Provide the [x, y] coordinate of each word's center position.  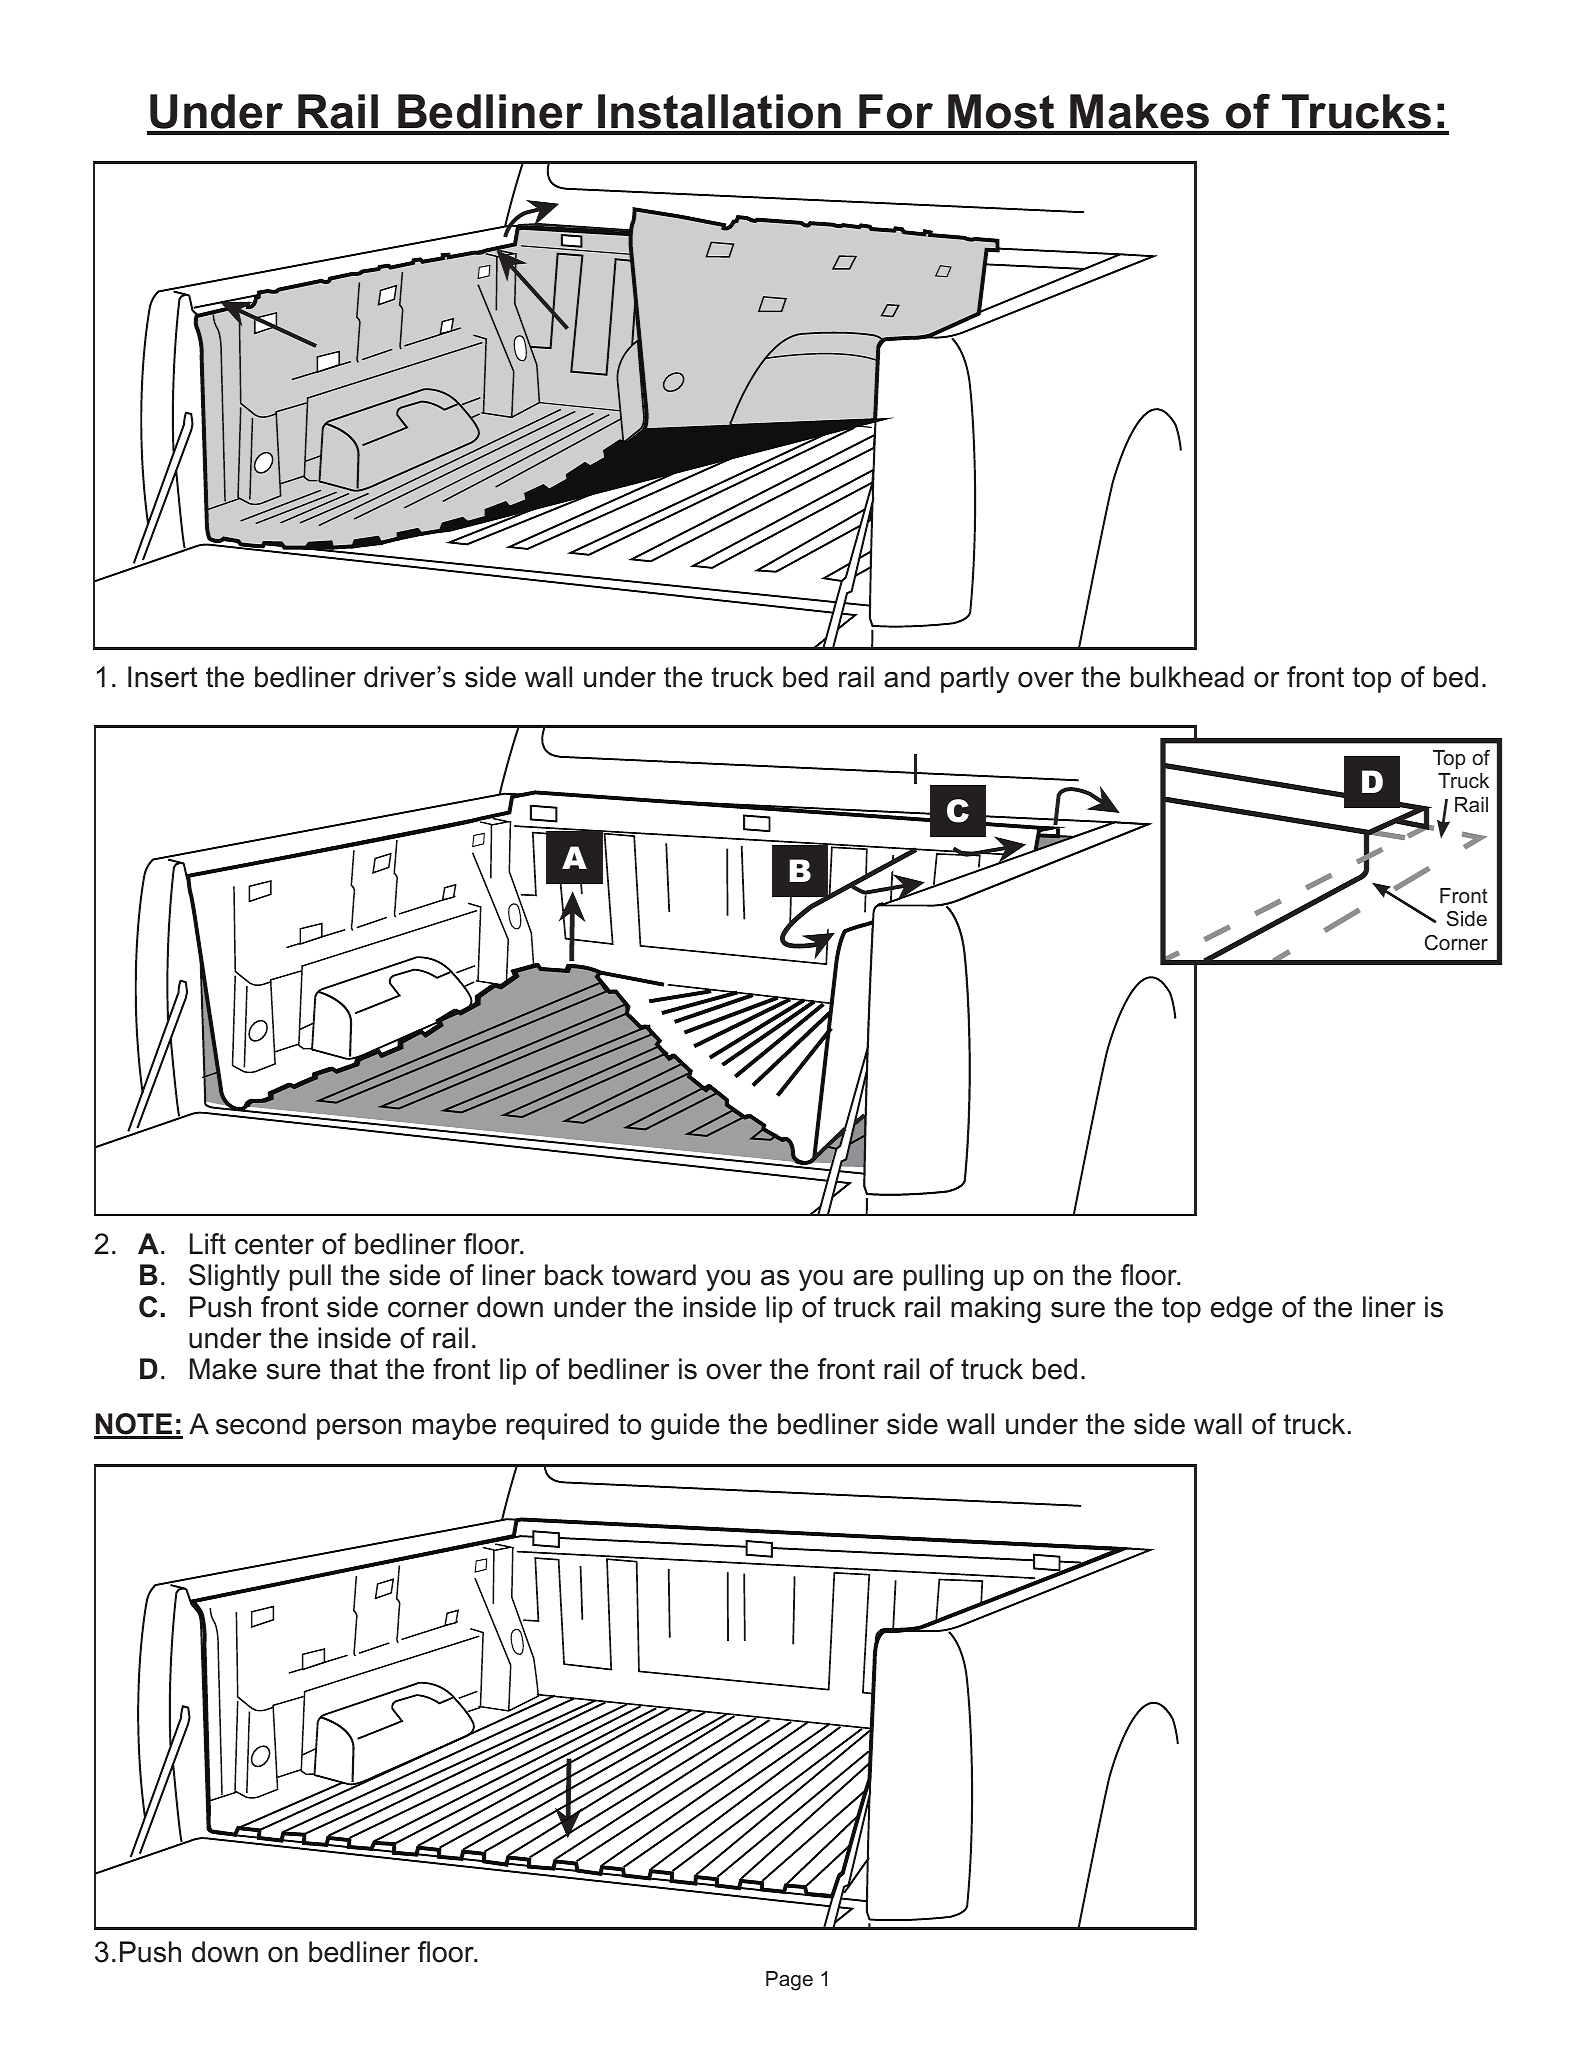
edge [1242, 1309]
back [574, 1275]
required [557, 1426]
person [359, 1429]
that [353, 1369]
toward [654, 1275]
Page [789, 1981]
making [996, 1309]
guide [685, 1426]
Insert [162, 677]
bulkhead [1187, 677]
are [873, 1278]
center [274, 1244]
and [907, 677]
